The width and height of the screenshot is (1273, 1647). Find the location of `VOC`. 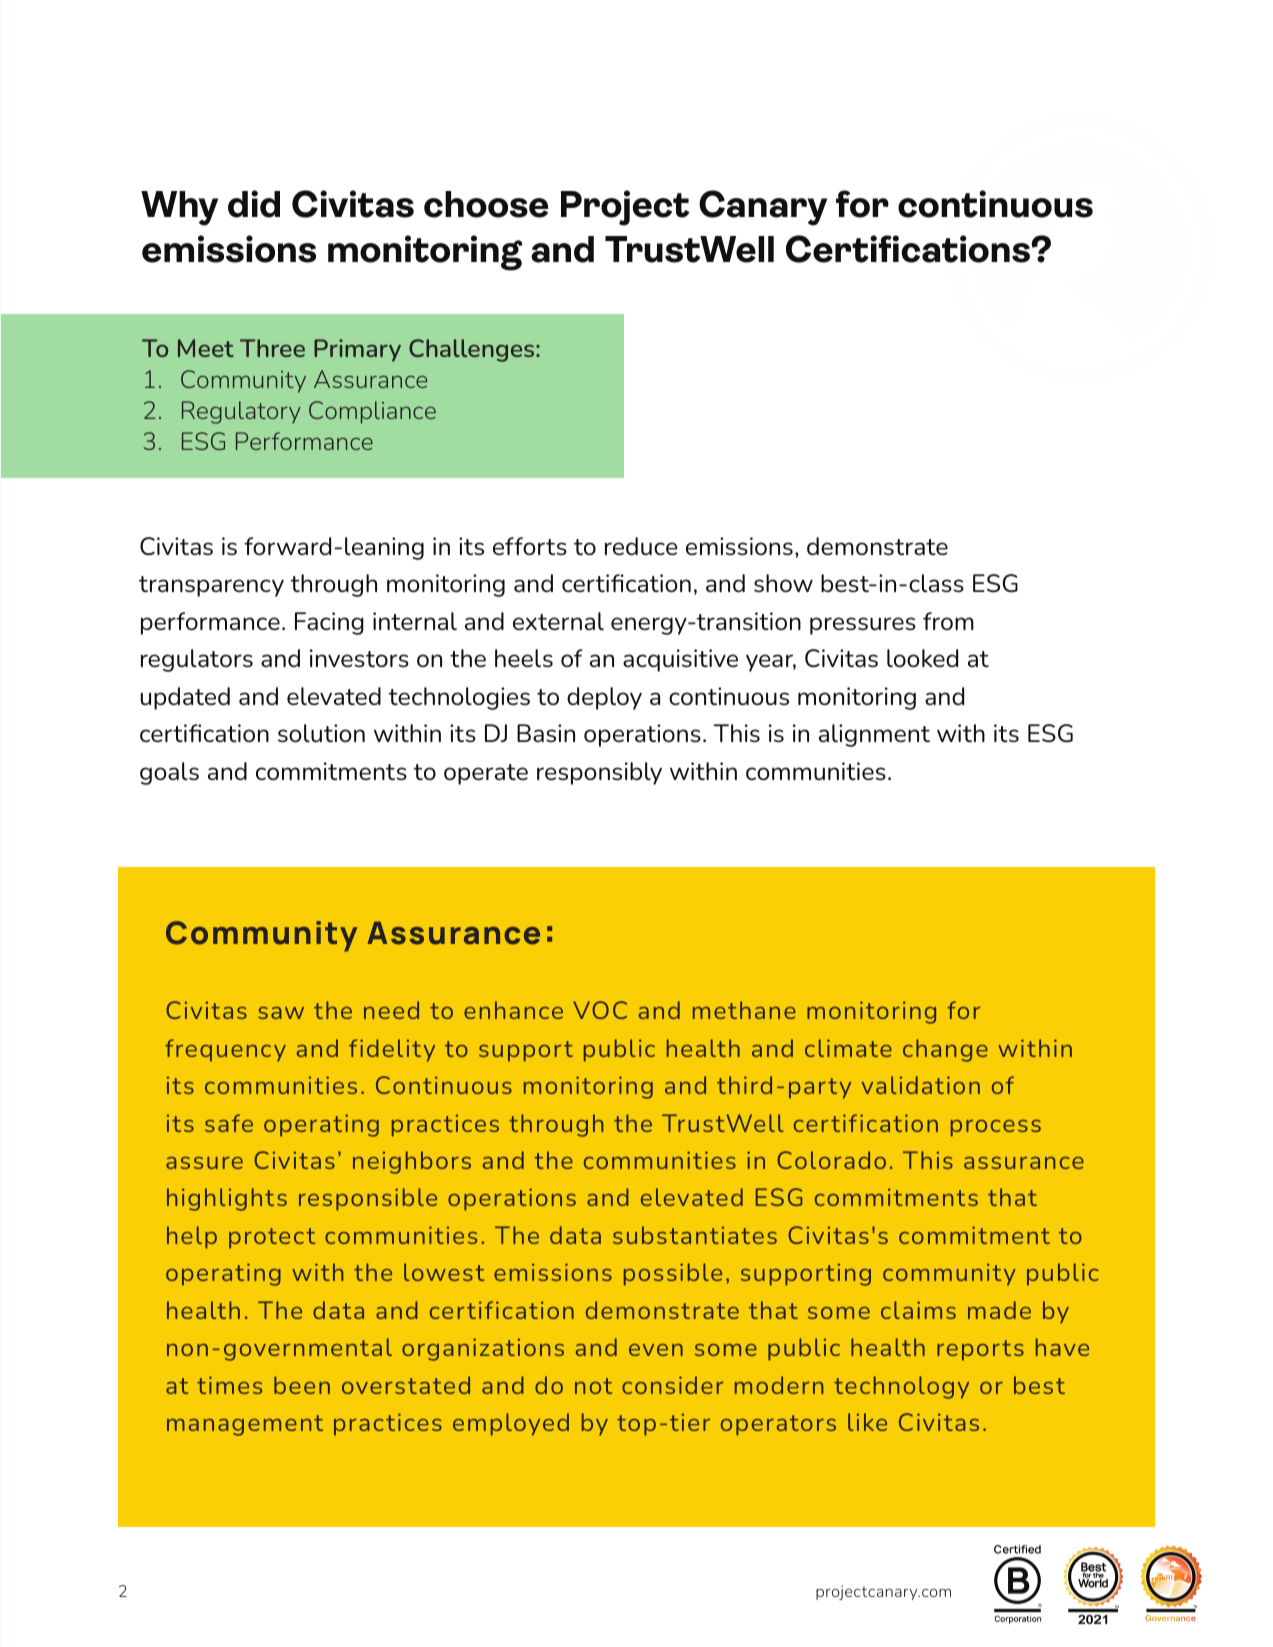

VOC is located at coordinates (600, 1010).
